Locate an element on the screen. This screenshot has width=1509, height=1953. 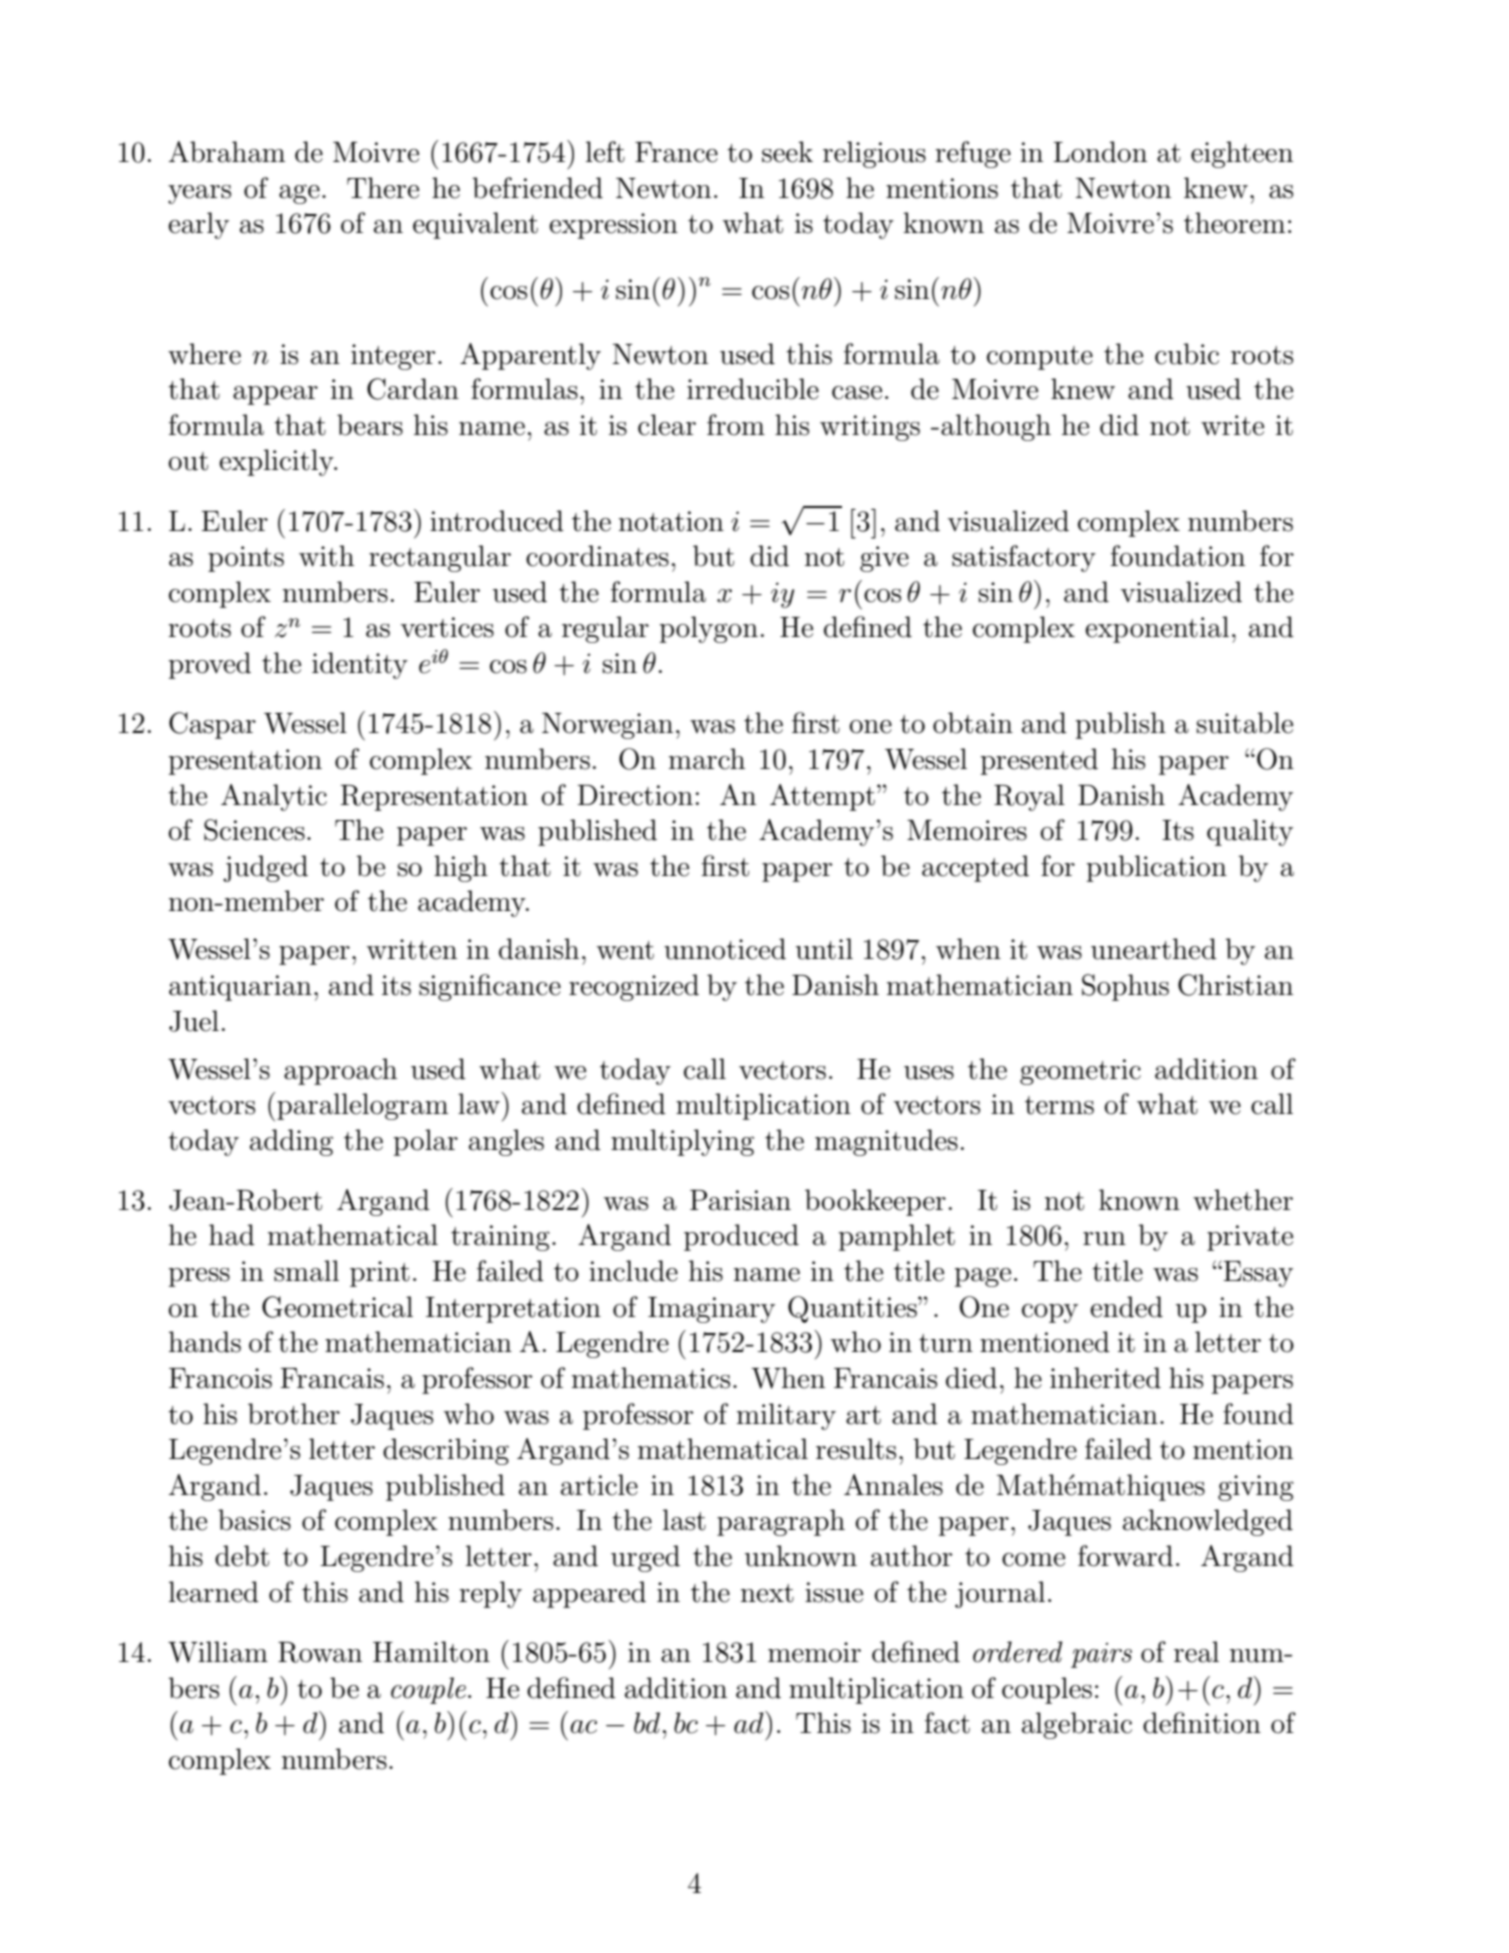
notation is located at coordinates (671, 521).
